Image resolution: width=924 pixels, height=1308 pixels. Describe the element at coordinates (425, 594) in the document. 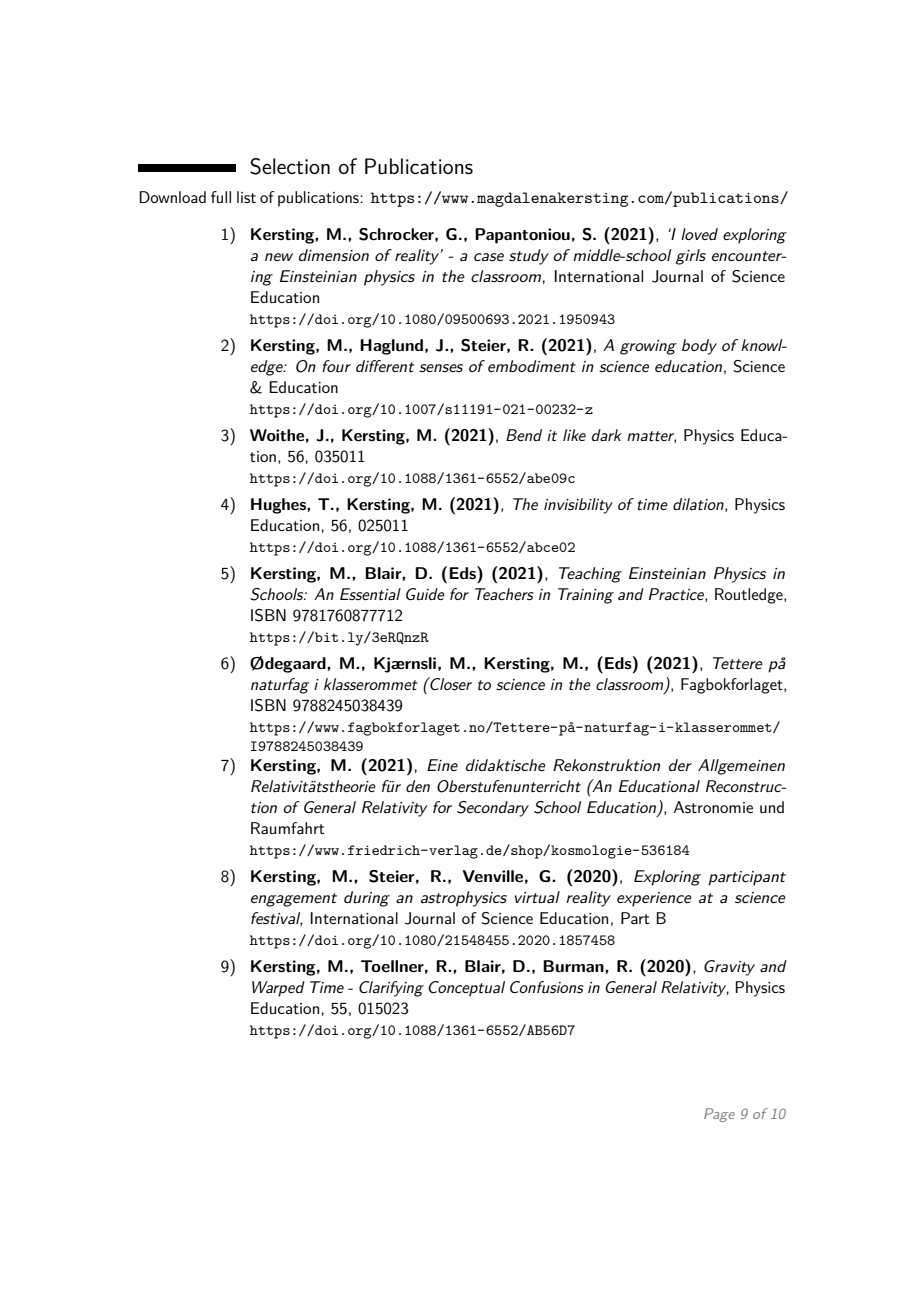

I see `Guide` at that location.
